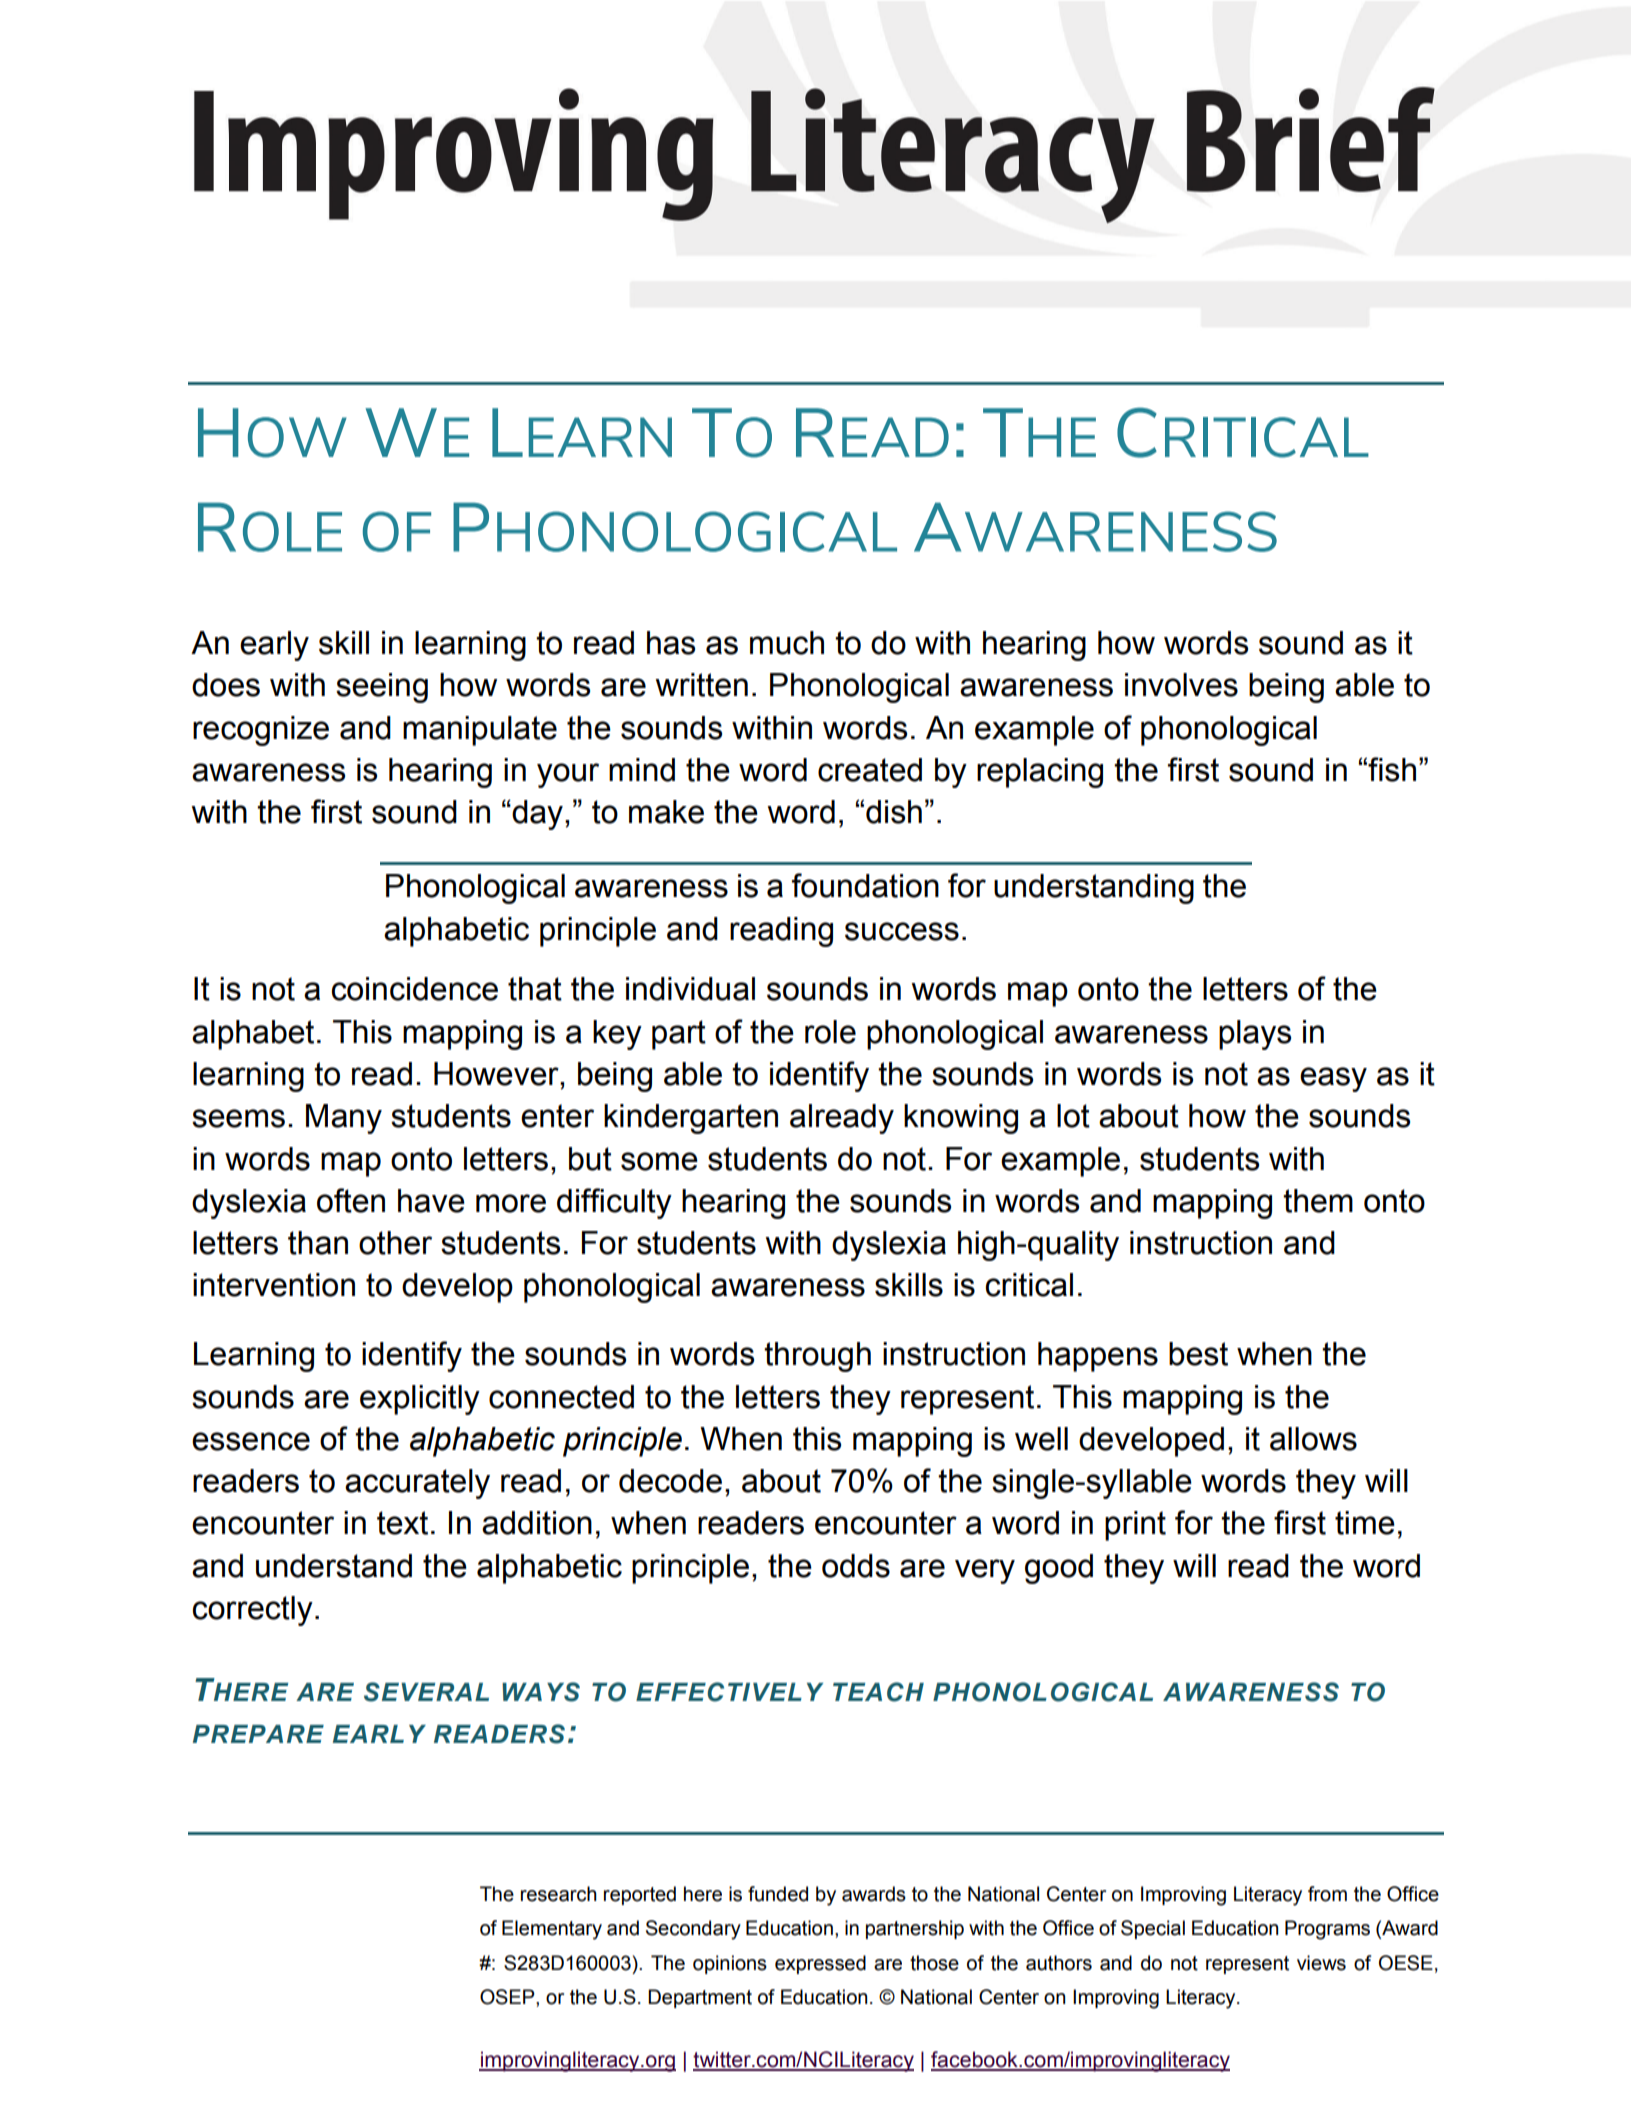  Describe the element at coordinates (787, 643) in the image. I see `much` at that location.
